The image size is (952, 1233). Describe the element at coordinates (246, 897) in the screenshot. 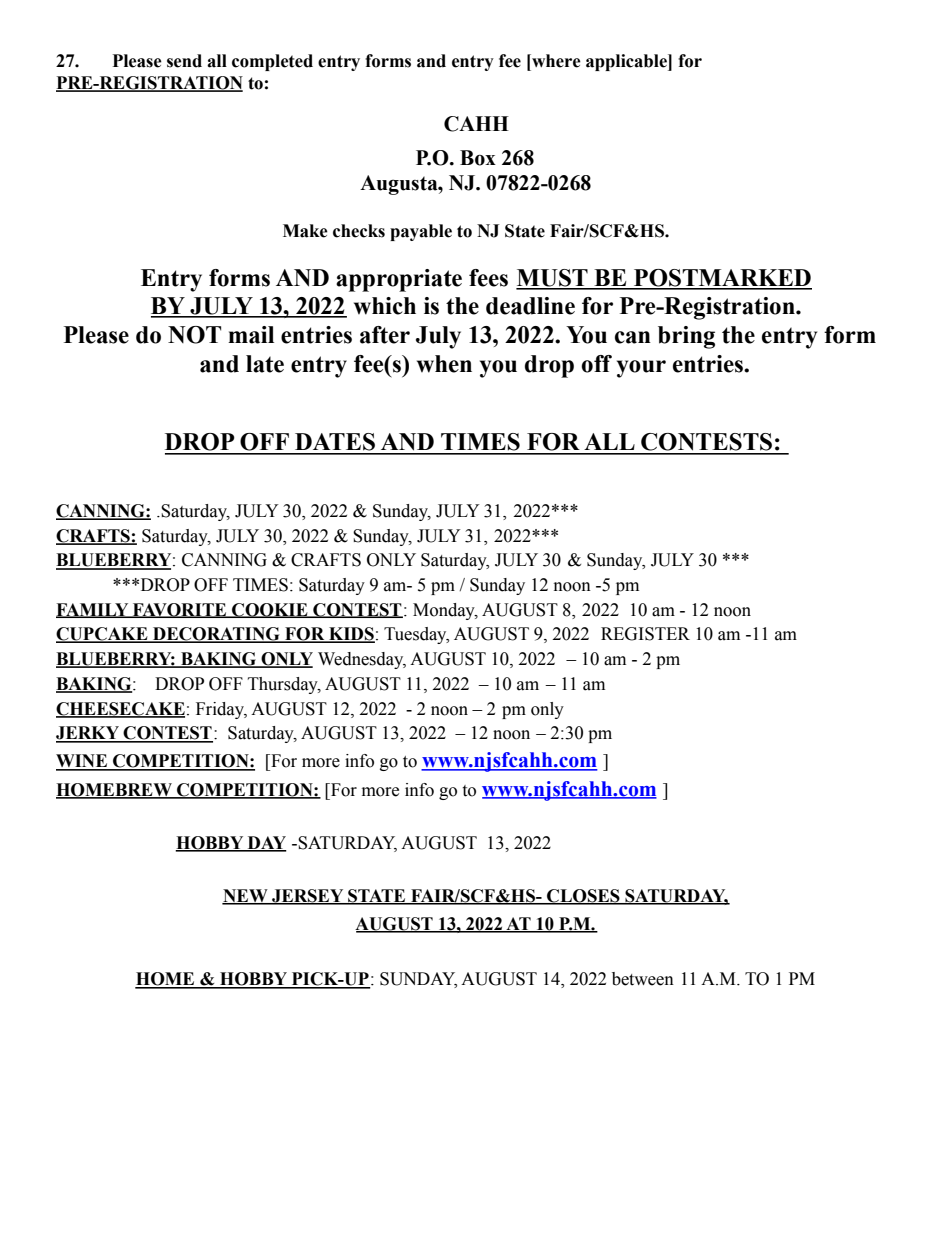

I see `NEW` at that location.
